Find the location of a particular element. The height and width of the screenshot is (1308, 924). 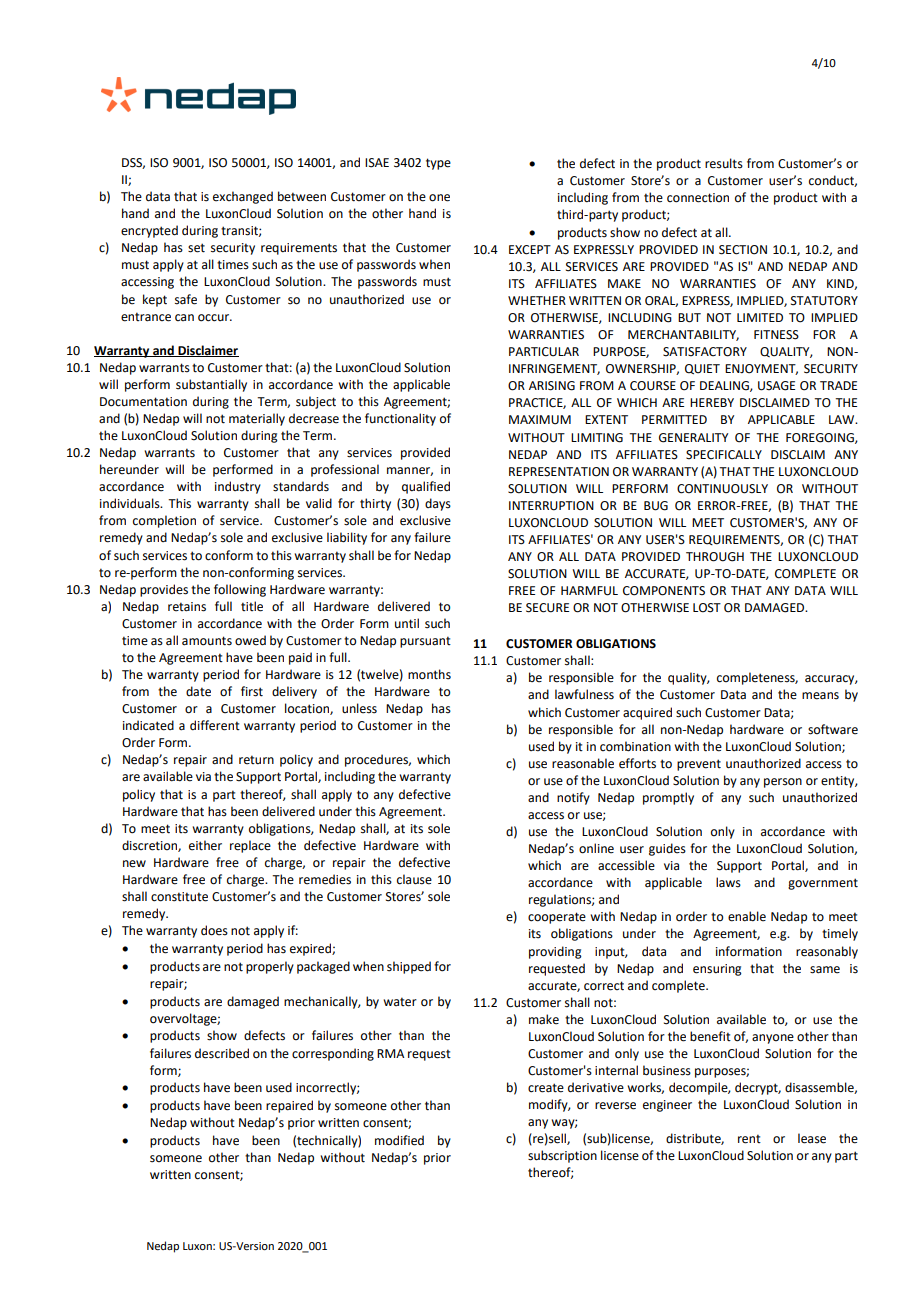

return is located at coordinates (256, 760).
